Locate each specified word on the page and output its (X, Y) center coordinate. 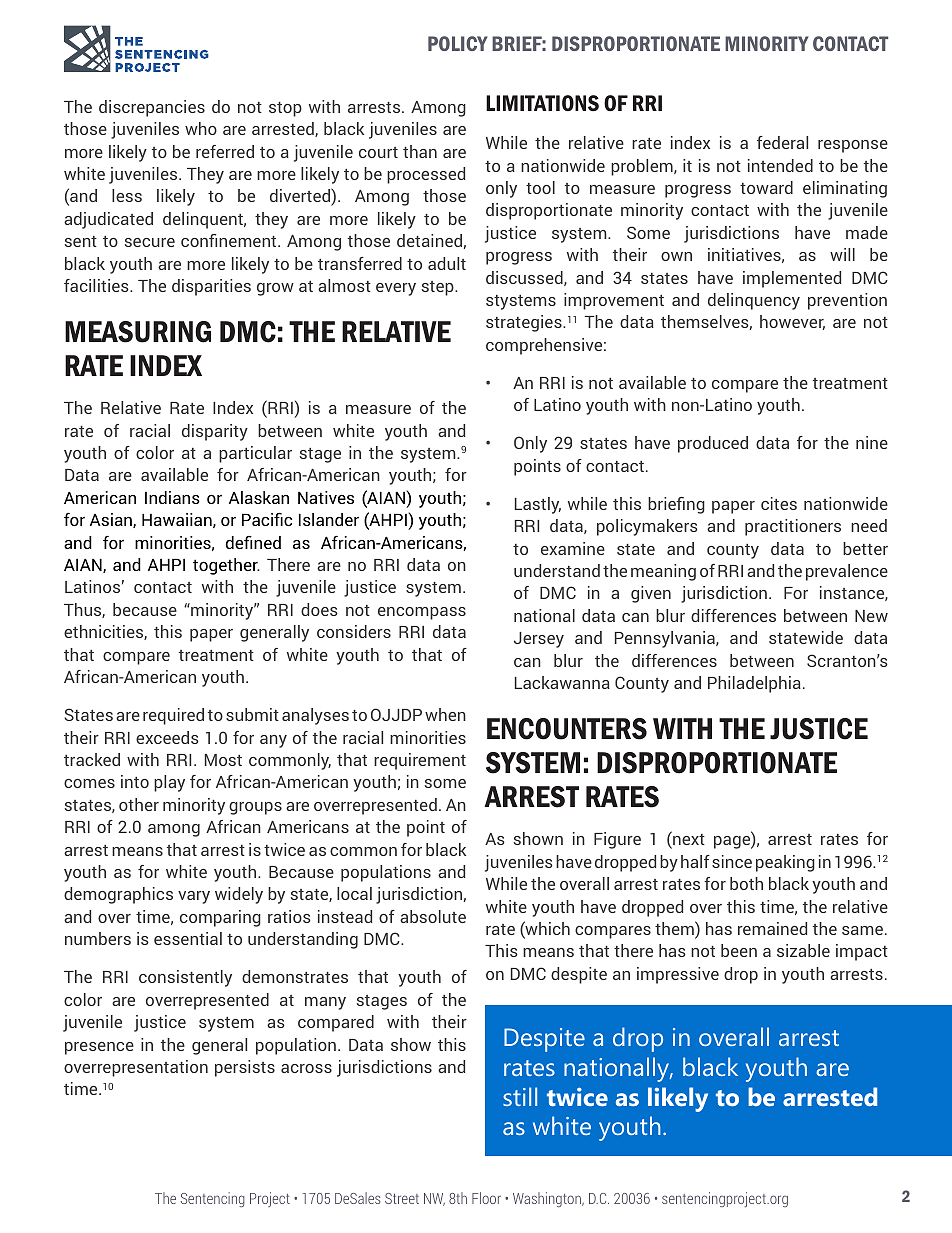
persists (245, 1068)
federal (782, 142)
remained (772, 928)
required (173, 716)
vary (194, 897)
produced (713, 444)
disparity (215, 432)
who (201, 128)
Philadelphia (754, 684)
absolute (433, 916)
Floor (486, 1198)
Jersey (539, 640)
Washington (548, 1199)
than (420, 151)
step (439, 288)
